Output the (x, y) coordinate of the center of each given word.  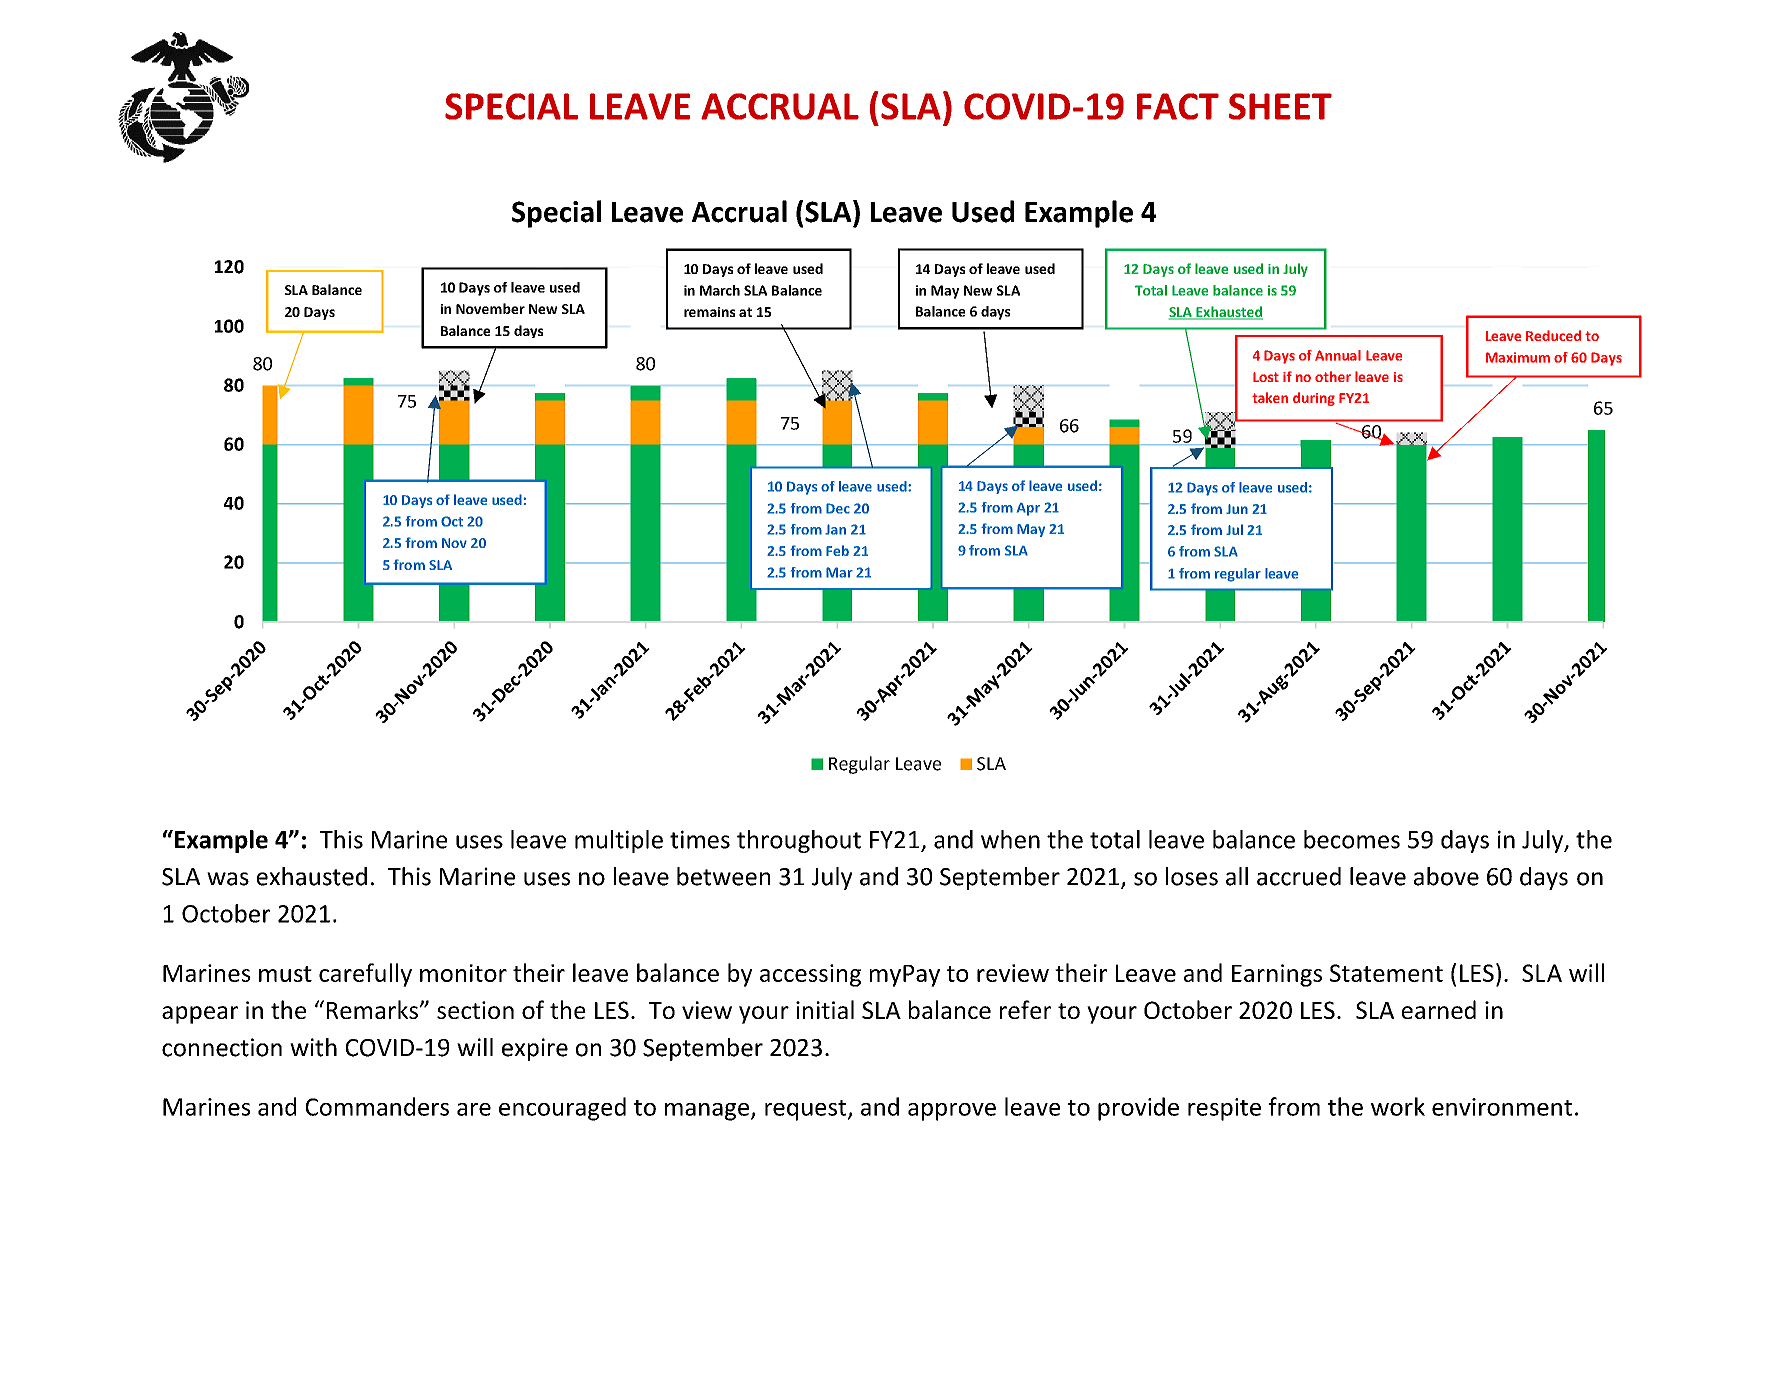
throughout (799, 841)
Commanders (377, 1106)
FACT (1178, 106)
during (1314, 399)
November (490, 308)
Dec (838, 508)
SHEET (1280, 106)
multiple (619, 841)
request (807, 1110)
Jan (835, 529)
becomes (1352, 839)
